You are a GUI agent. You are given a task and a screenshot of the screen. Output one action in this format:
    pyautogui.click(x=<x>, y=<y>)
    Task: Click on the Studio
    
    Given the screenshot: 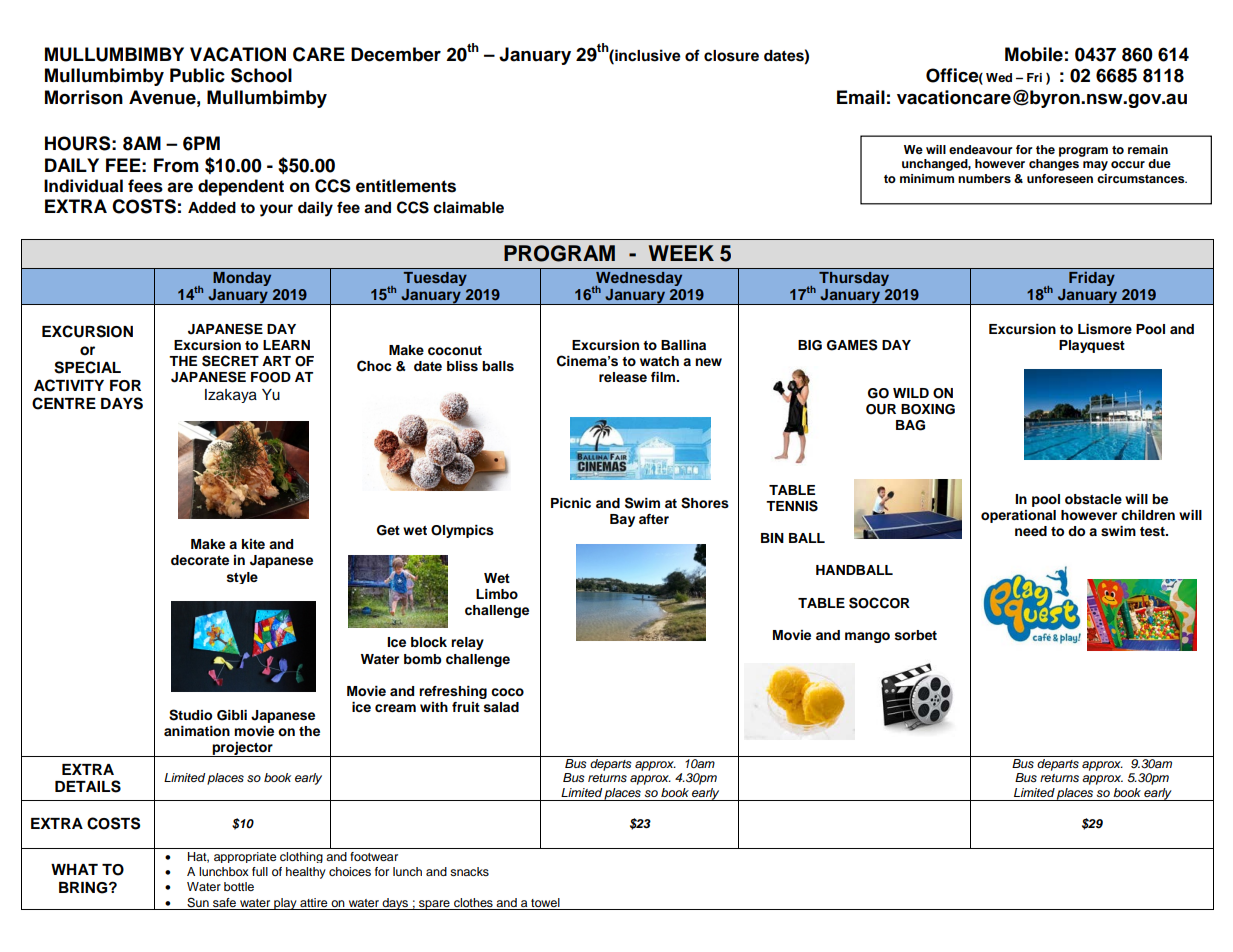 What is the action you would take?
    pyautogui.click(x=190, y=715)
